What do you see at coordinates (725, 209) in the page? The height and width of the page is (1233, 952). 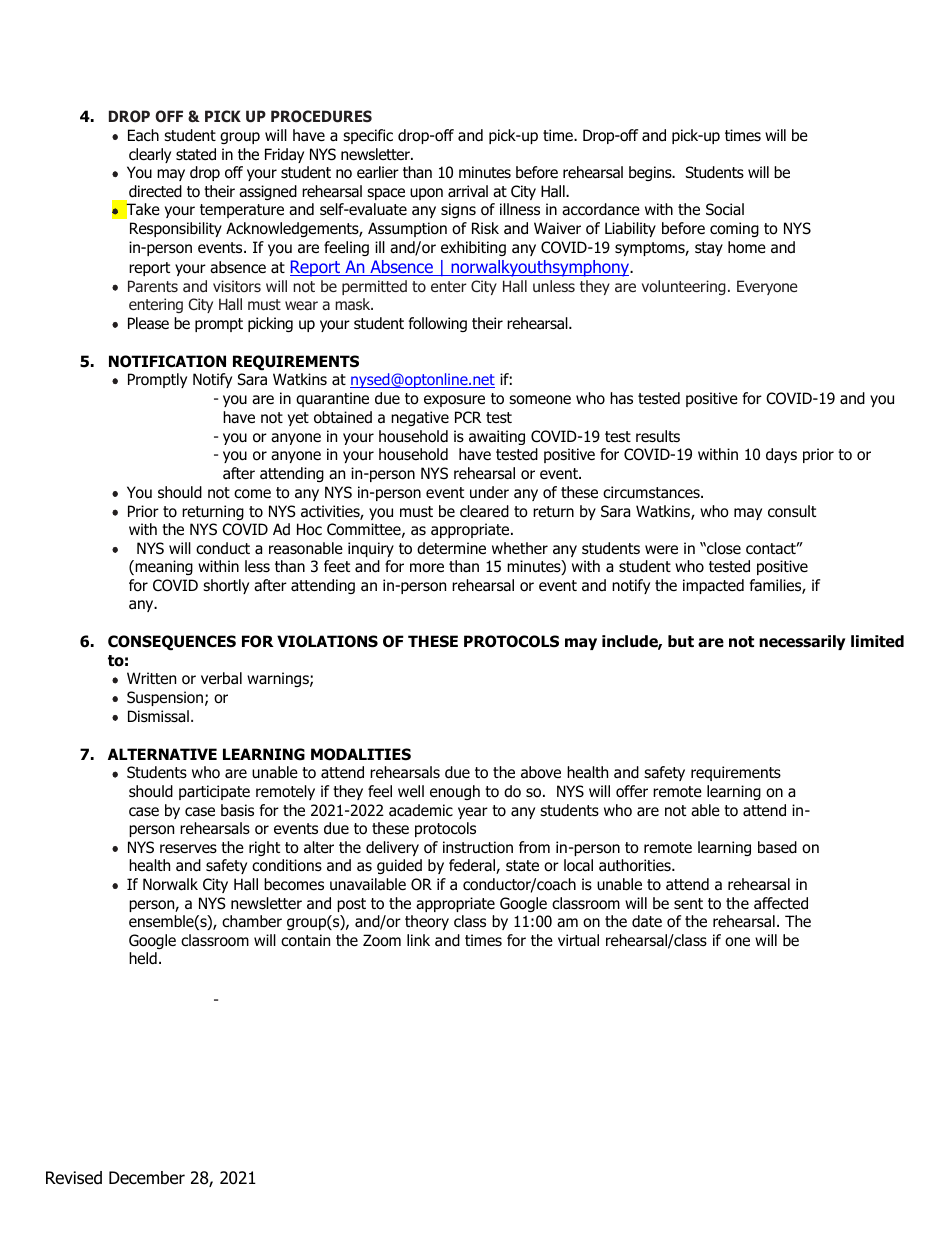 I see `Social` at bounding box center [725, 209].
